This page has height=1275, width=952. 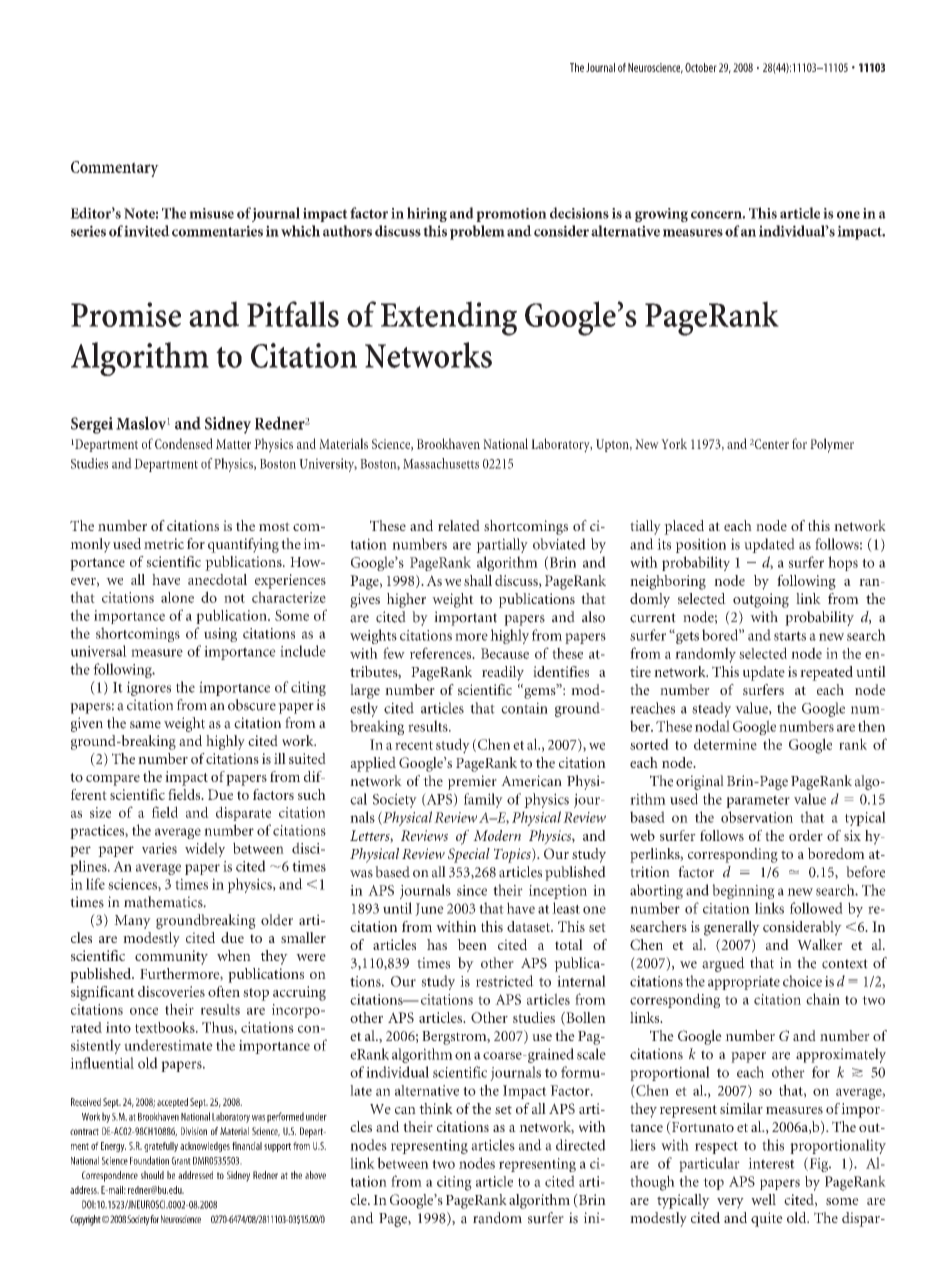 What do you see at coordinates (701, 67) in the page?
I see `October` at bounding box center [701, 67].
